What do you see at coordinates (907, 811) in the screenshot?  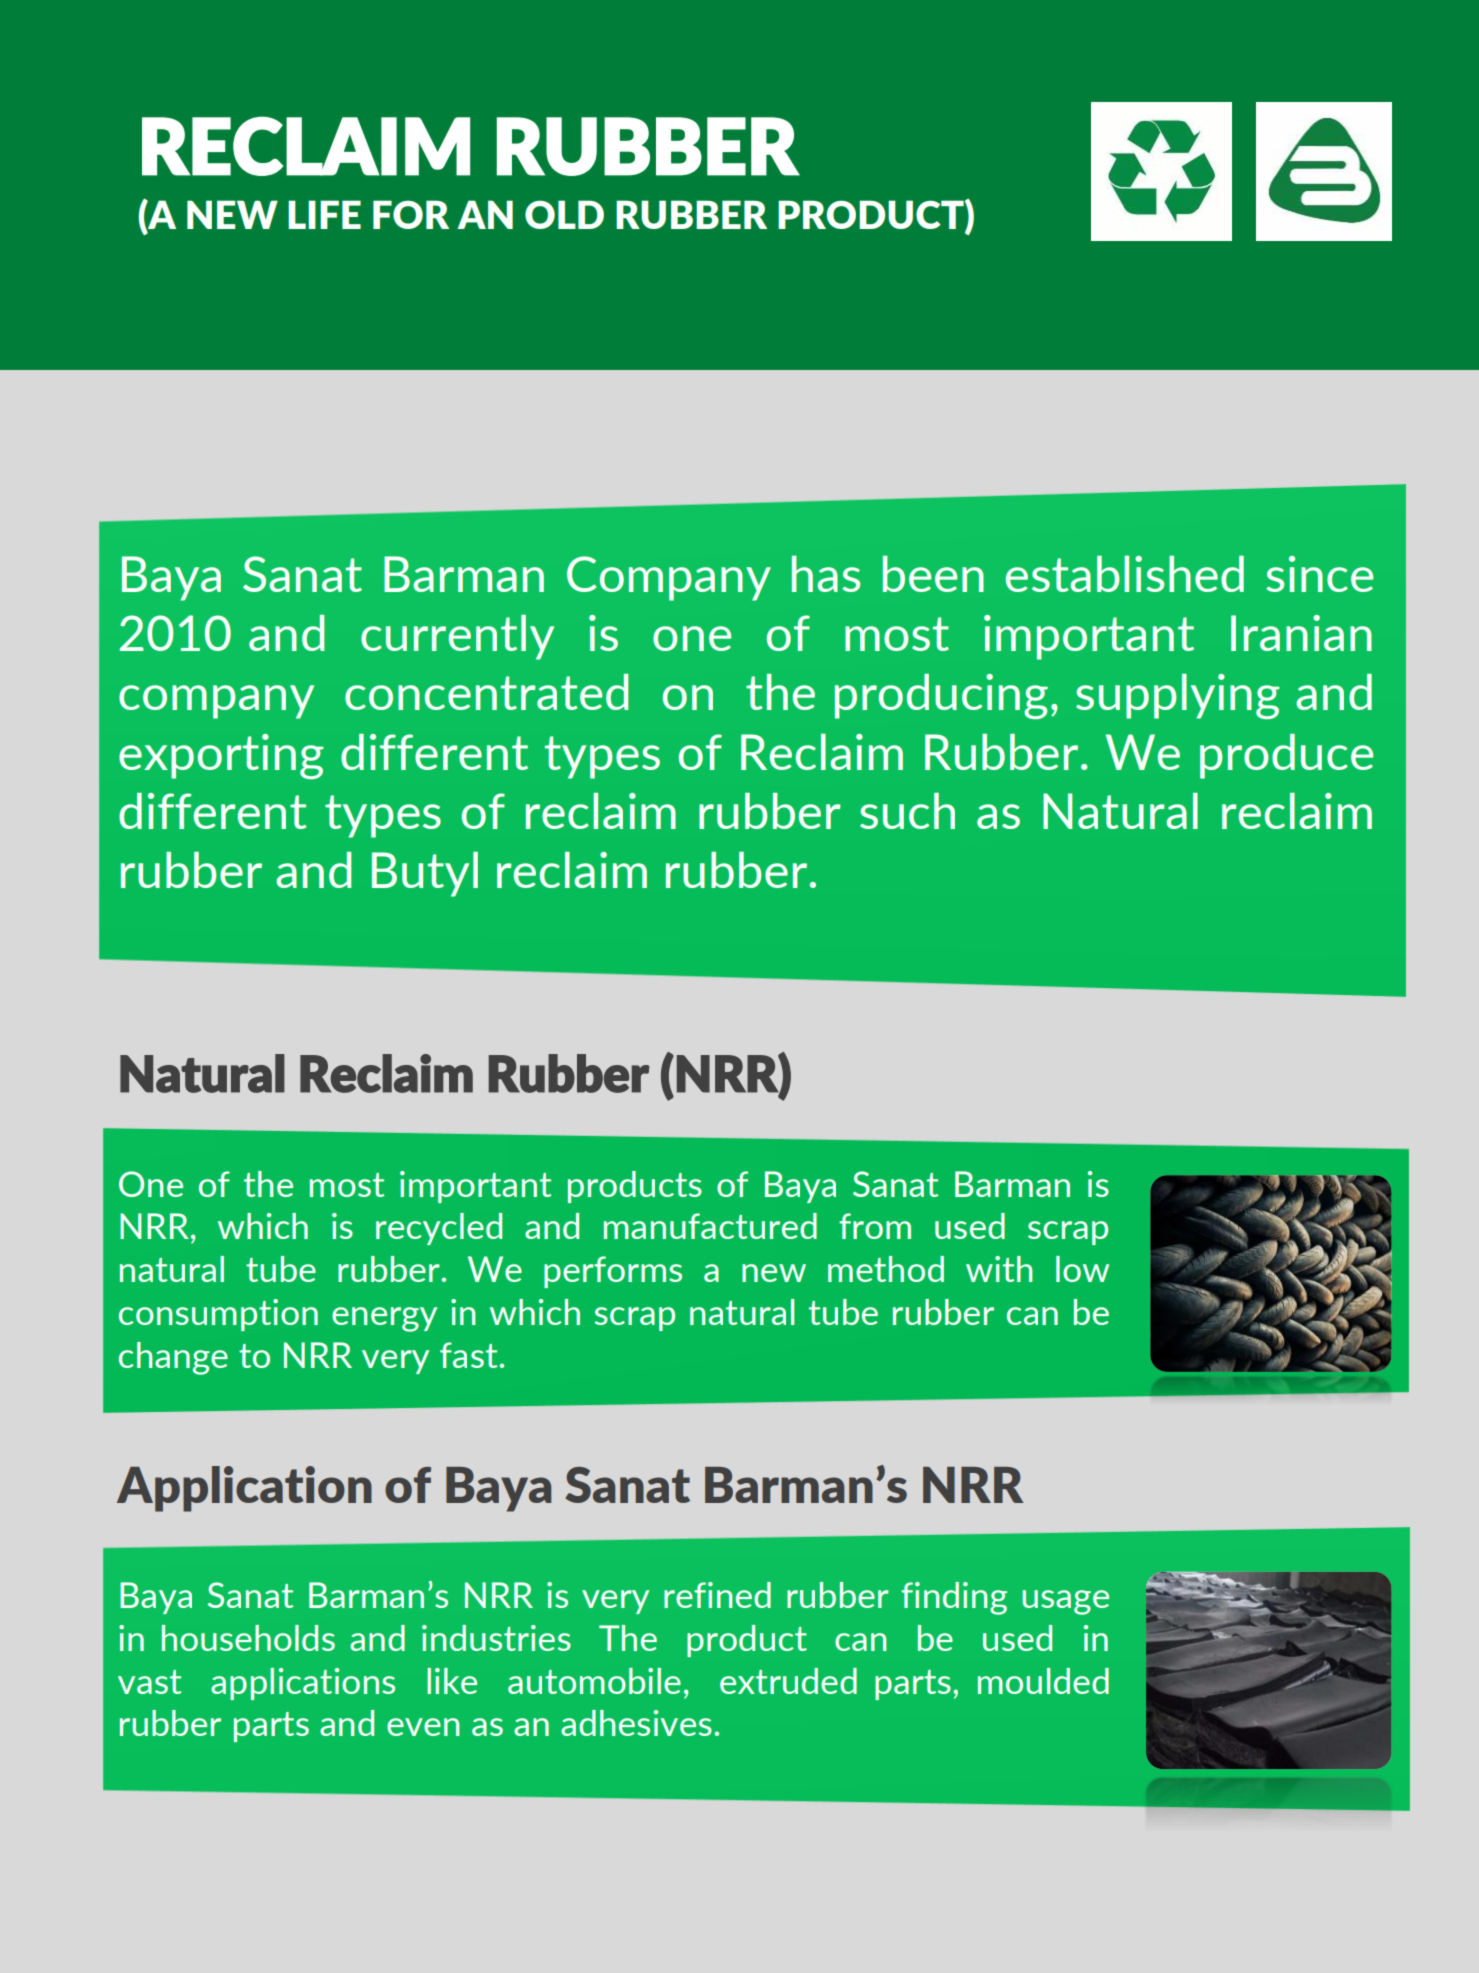 I see `such` at bounding box center [907, 811].
